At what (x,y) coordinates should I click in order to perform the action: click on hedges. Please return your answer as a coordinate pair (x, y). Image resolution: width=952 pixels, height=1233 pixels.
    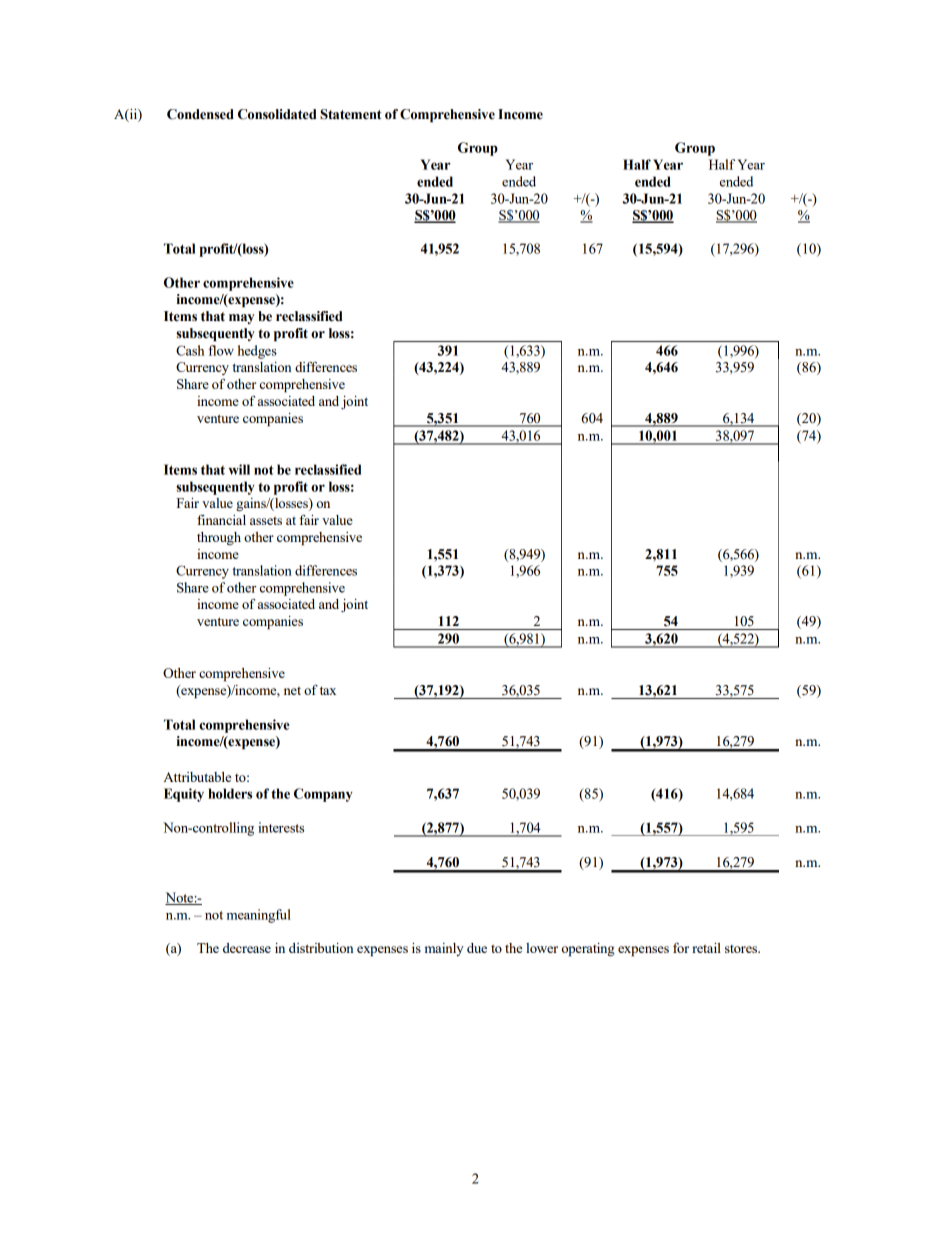
    Looking at the image, I should click on (257, 352).
